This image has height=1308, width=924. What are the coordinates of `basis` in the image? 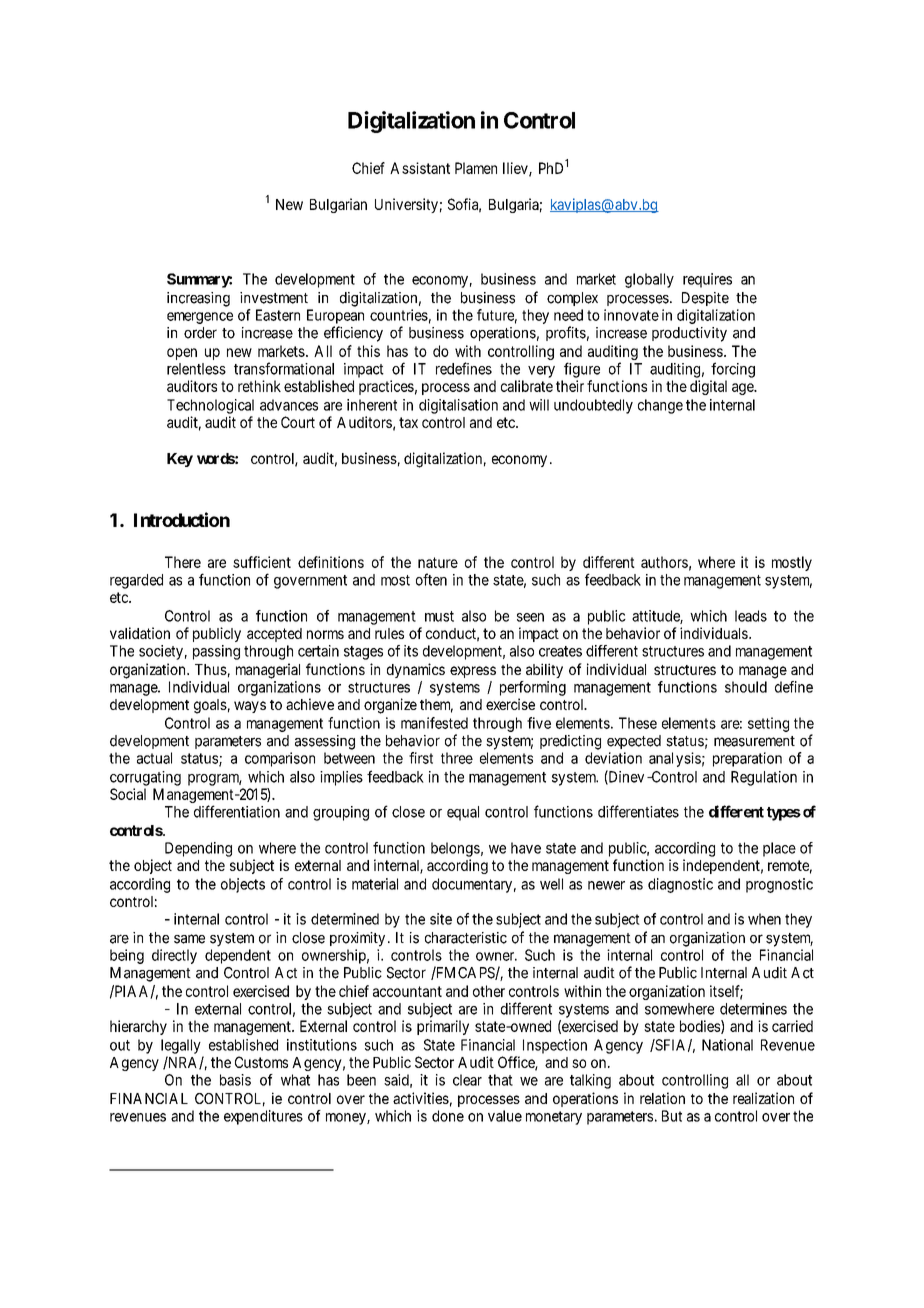 It's located at (235, 1080).
